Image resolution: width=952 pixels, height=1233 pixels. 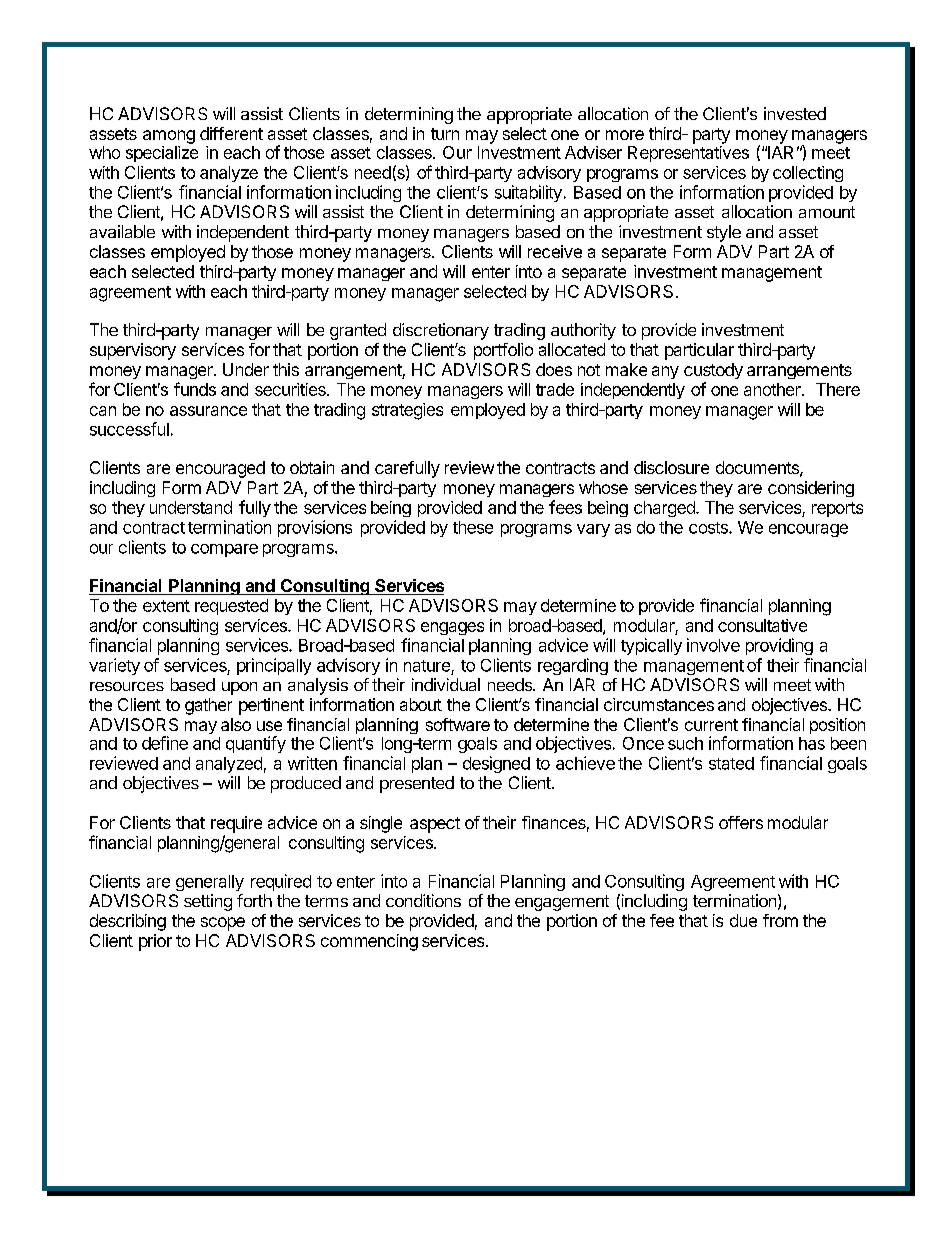 What do you see at coordinates (496, 764) in the screenshot?
I see `designed` at bounding box center [496, 764].
